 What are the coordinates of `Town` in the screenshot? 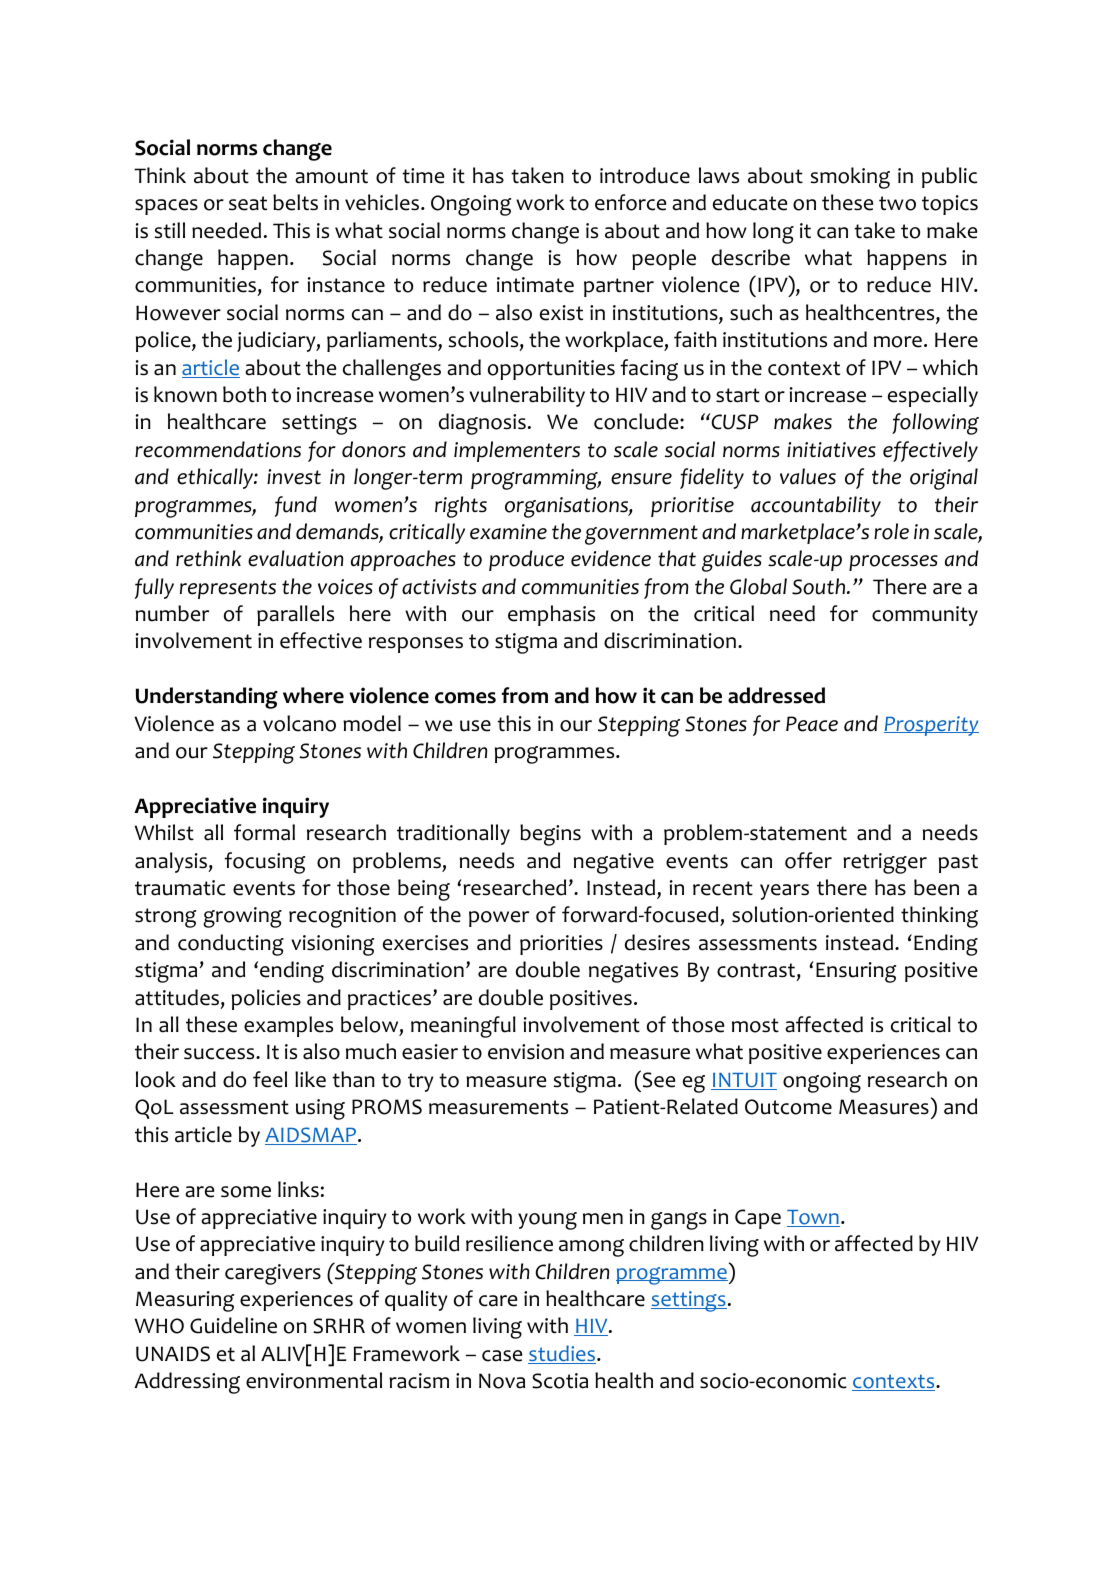 It's located at (813, 1218).
